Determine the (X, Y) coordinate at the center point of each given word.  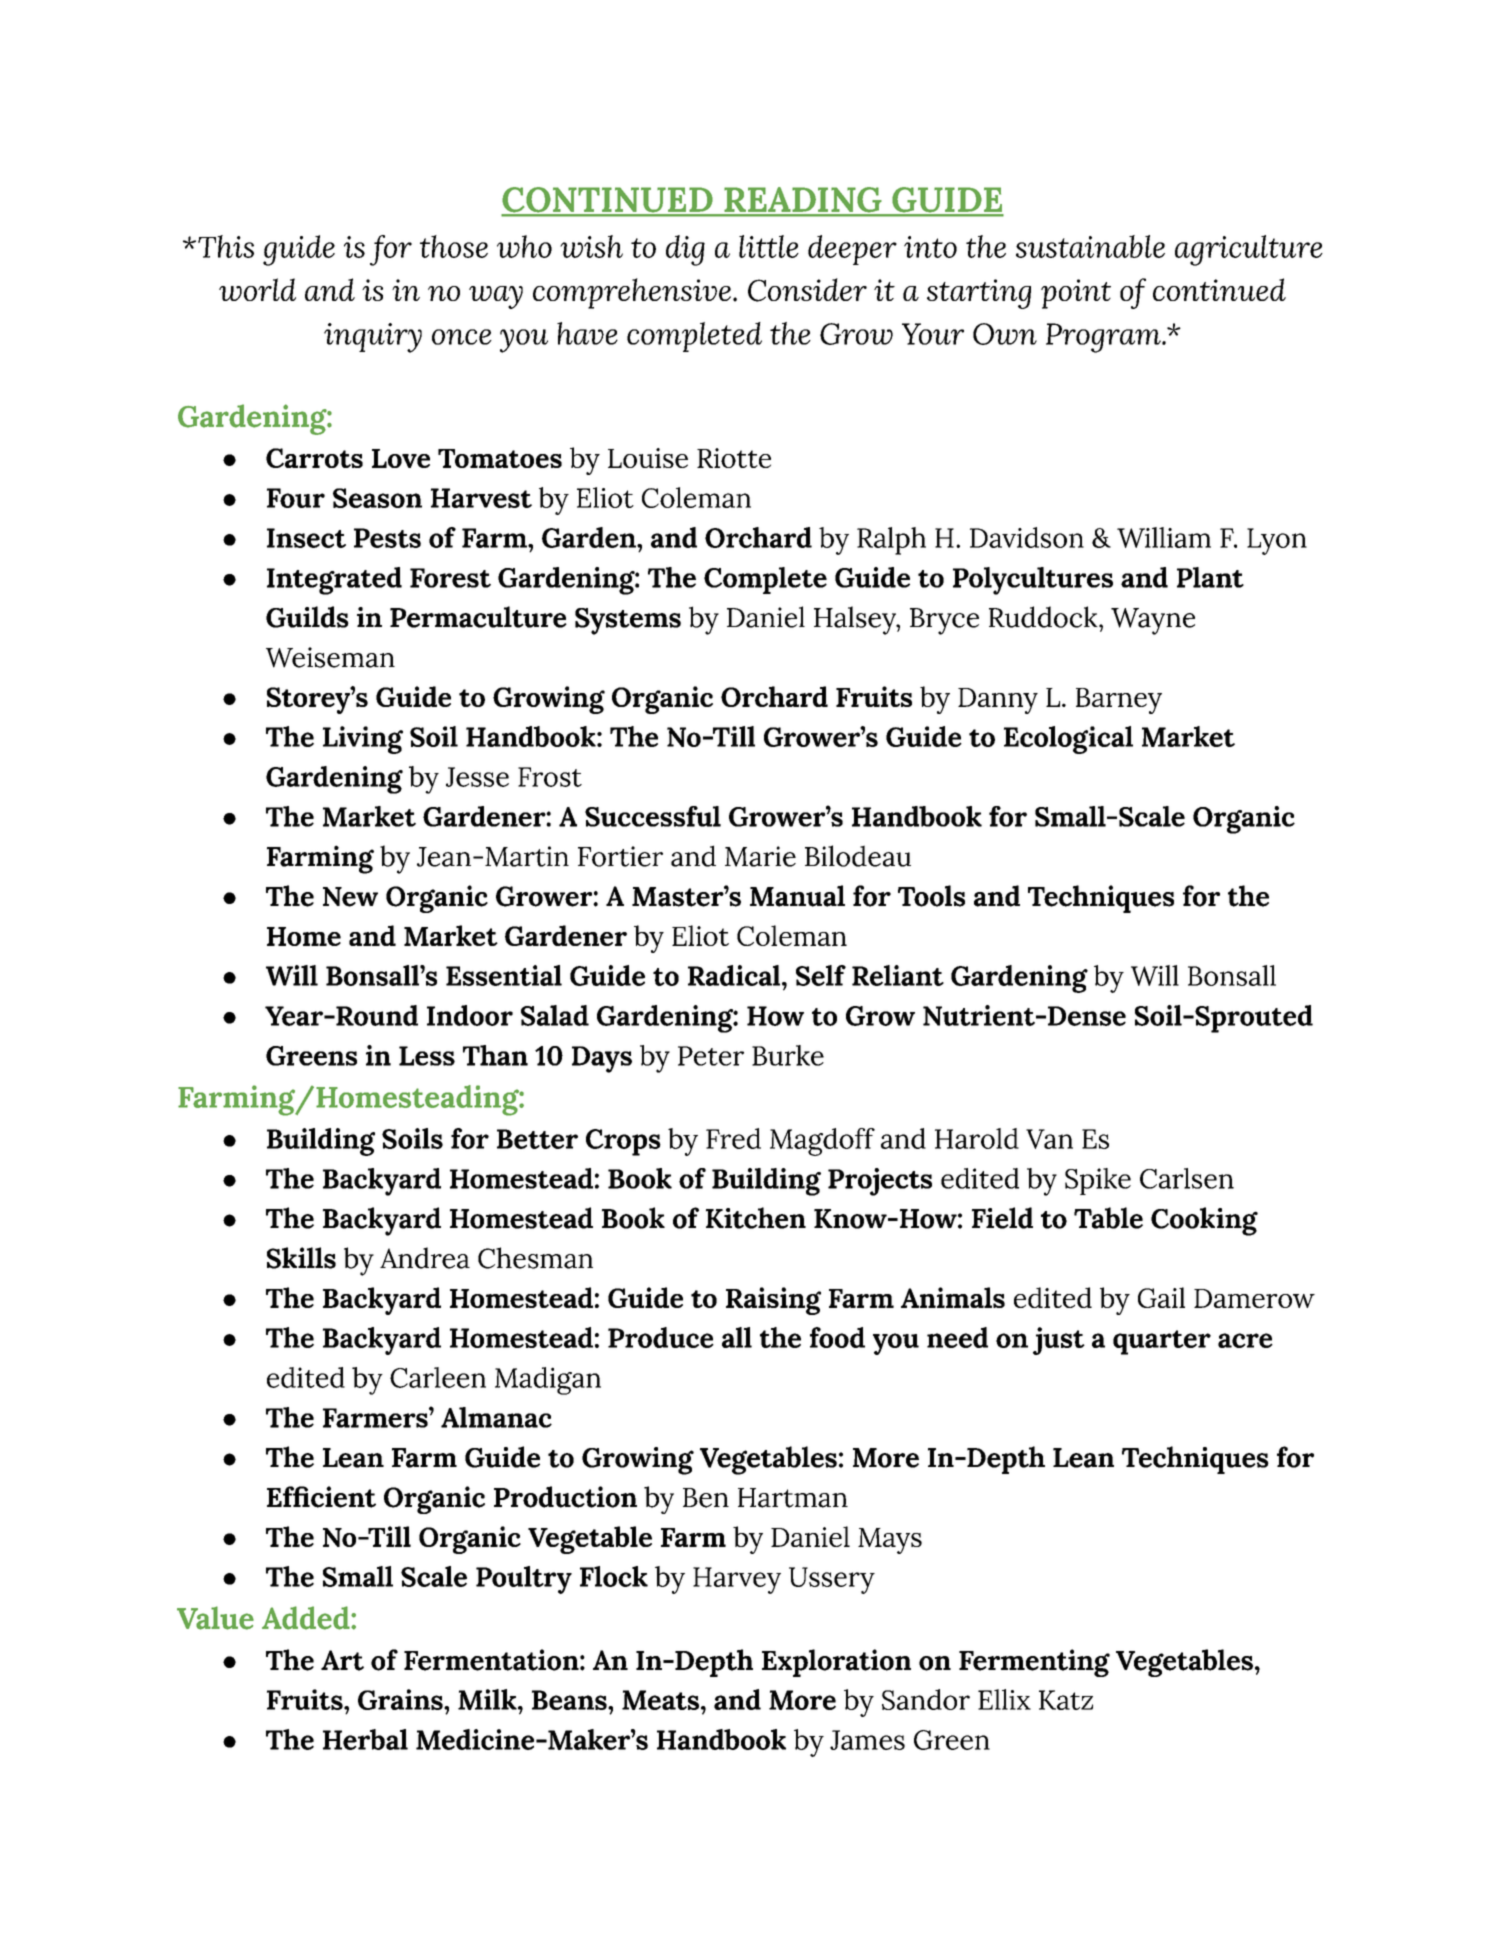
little (769, 246)
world (257, 289)
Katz (1066, 1700)
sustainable (1090, 246)
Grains (401, 1699)
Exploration (836, 1663)
